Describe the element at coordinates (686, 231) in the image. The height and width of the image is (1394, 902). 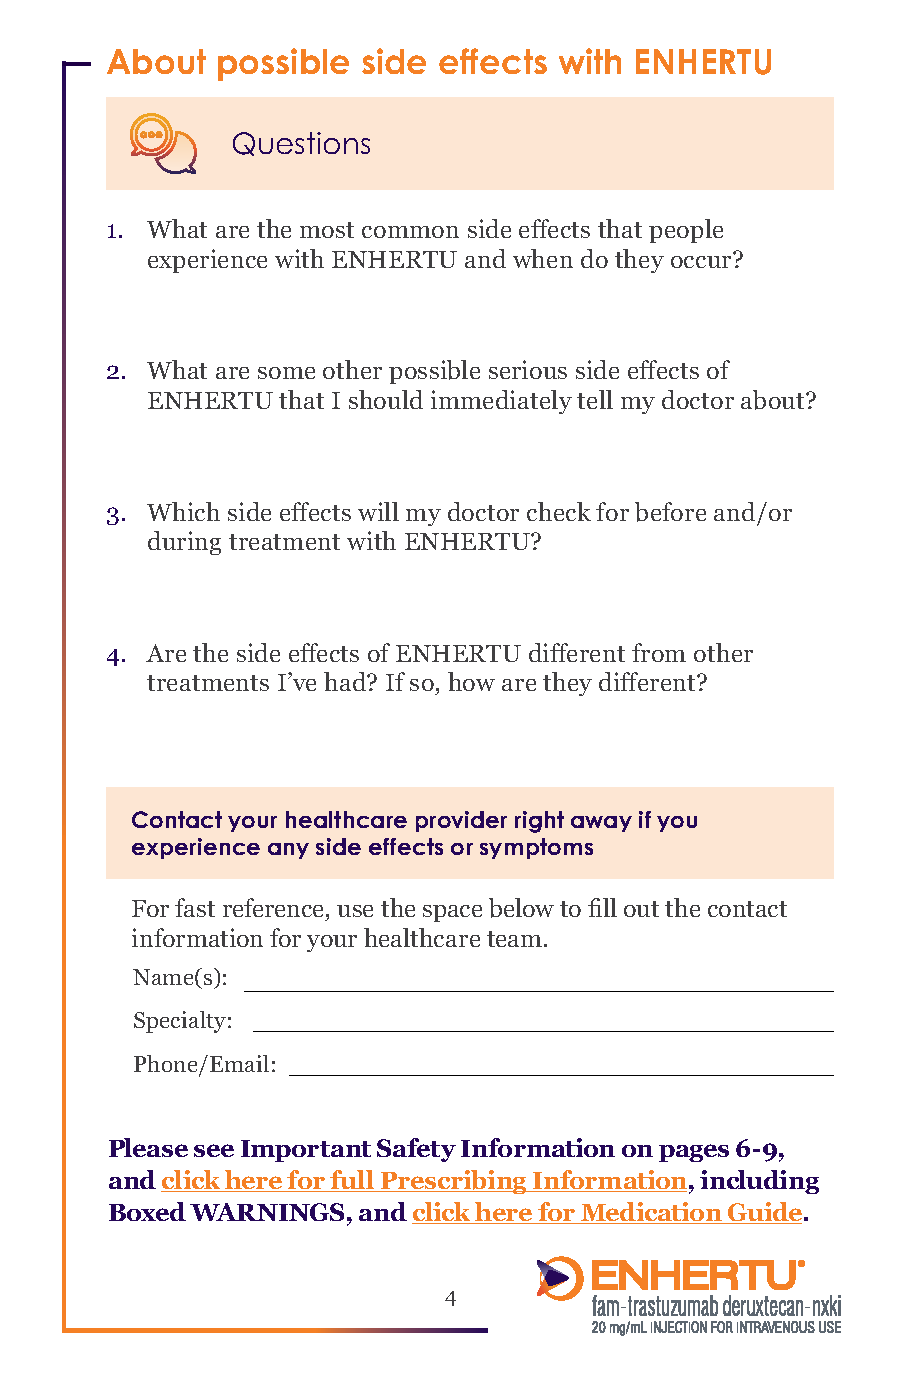
I see `people` at that location.
